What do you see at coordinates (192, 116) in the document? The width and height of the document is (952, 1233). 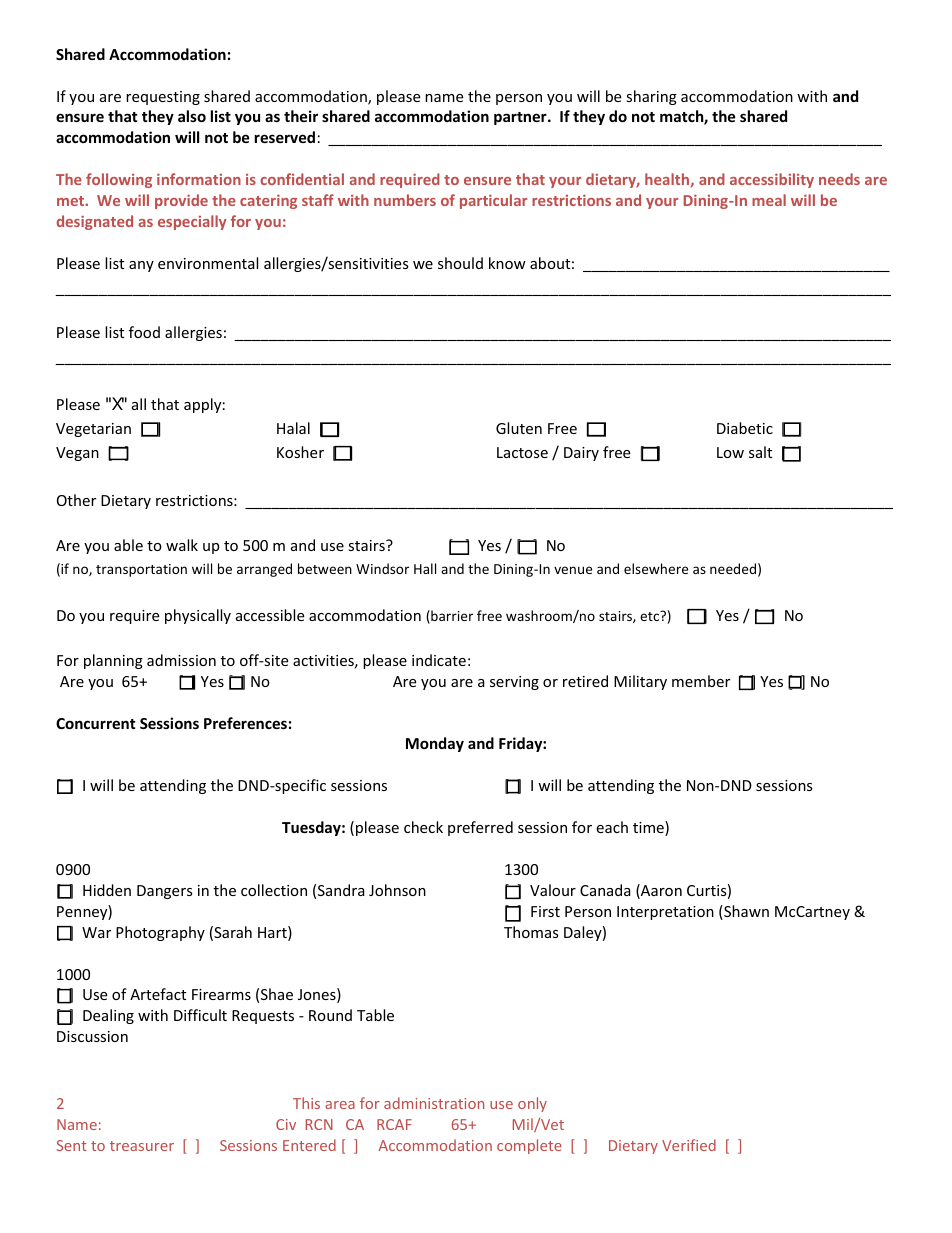 I see `also` at bounding box center [192, 116].
